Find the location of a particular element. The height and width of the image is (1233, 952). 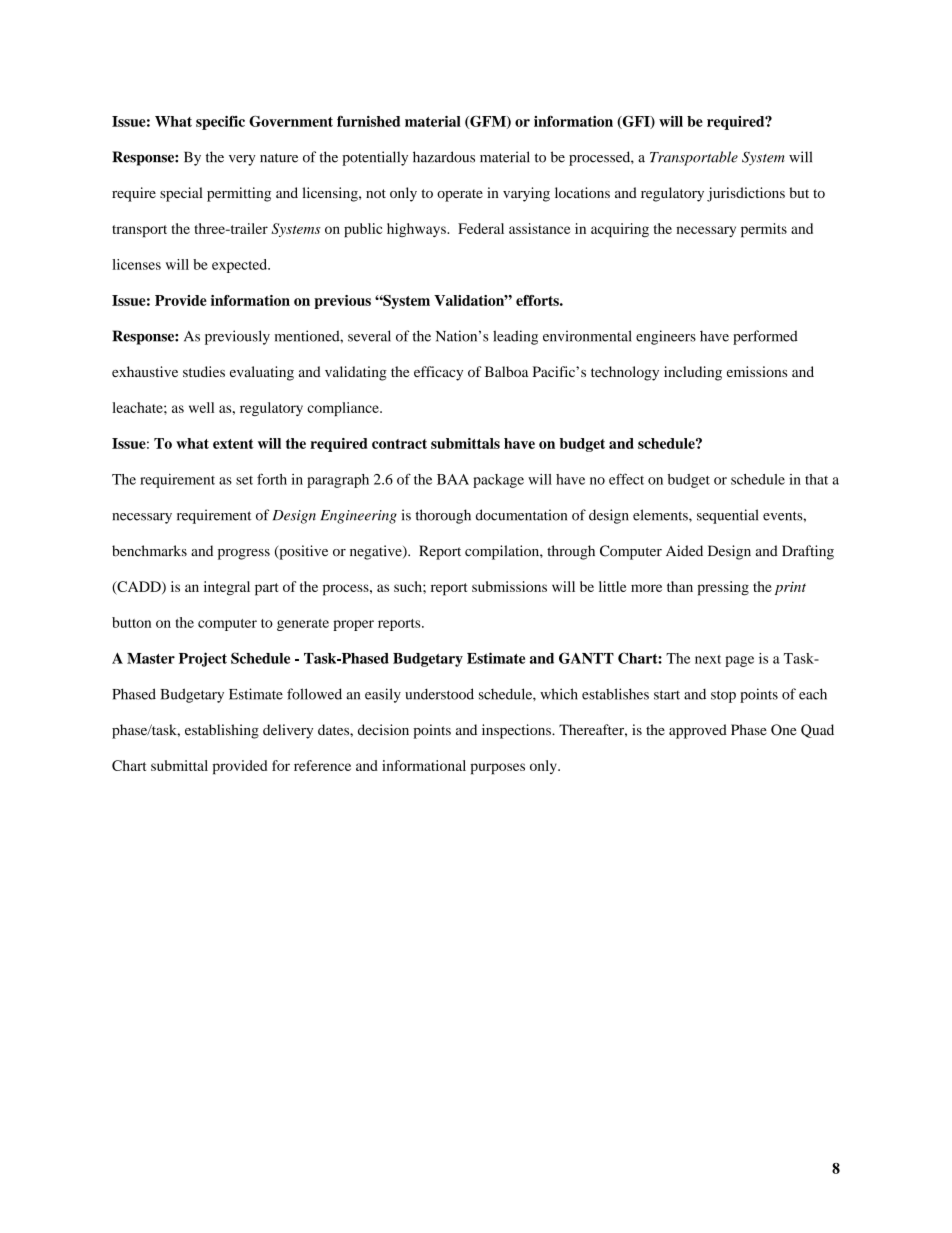

thorough is located at coordinates (443, 516).
